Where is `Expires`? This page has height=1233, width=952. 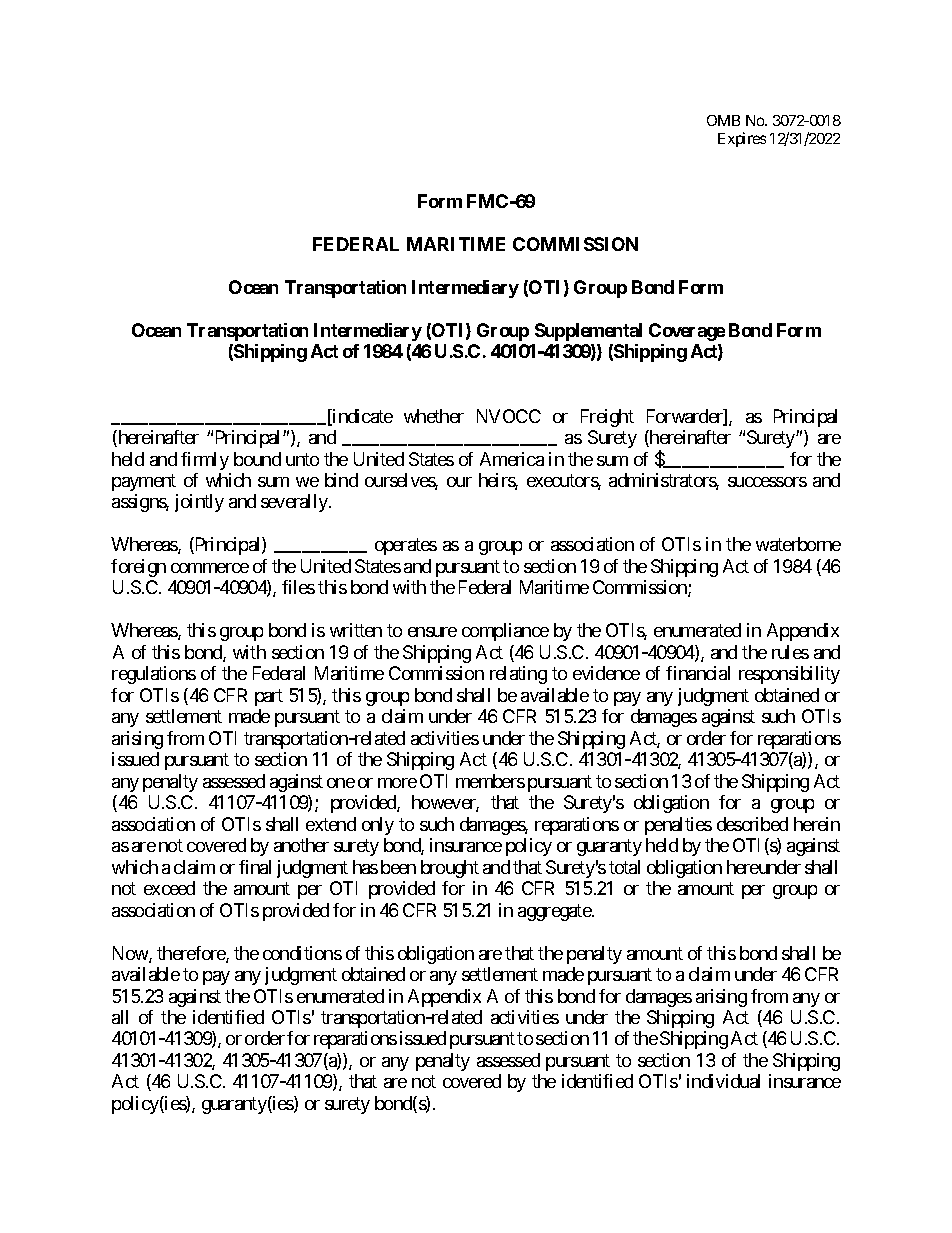
Expires is located at coordinates (742, 139).
